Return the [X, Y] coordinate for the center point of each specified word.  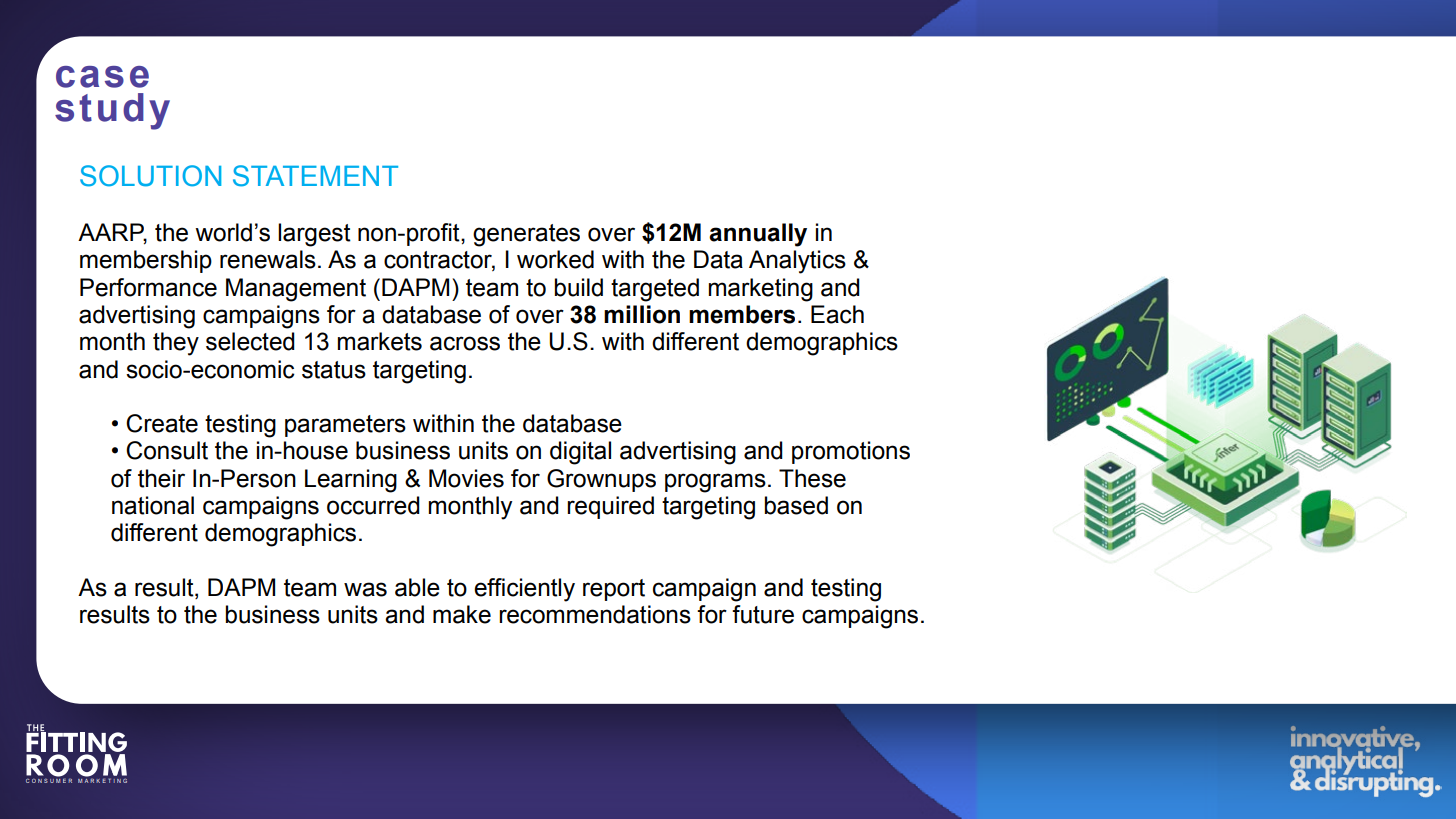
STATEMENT [315, 176]
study [112, 111]
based [796, 505]
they [176, 344]
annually [758, 235]
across [465, 343]
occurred [373, 505]
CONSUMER [49, 780]
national [153, 505]
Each [837, 314]
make [462, 614]
